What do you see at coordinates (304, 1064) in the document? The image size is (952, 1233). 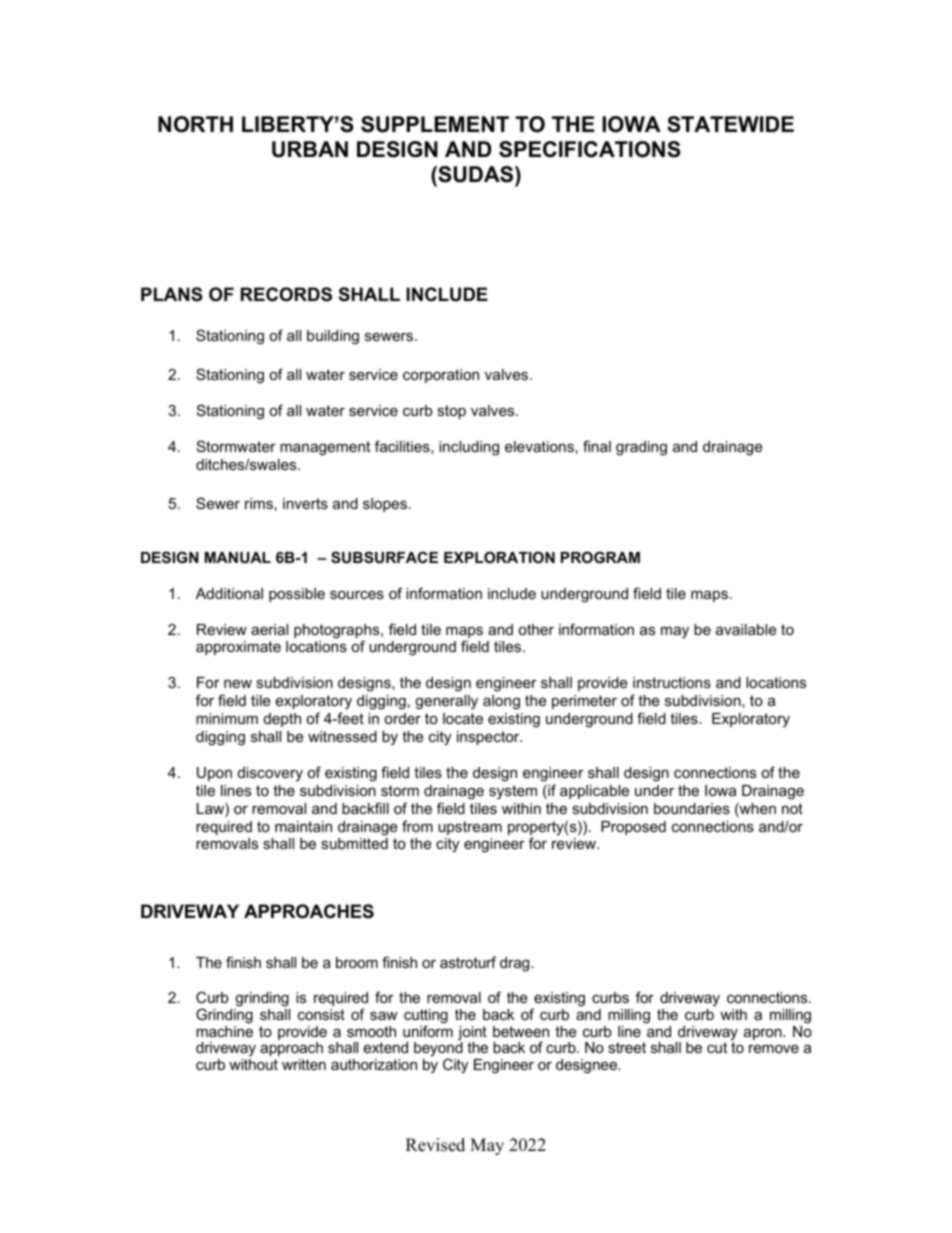 I see `written` at bounding box center [304, 1064].
